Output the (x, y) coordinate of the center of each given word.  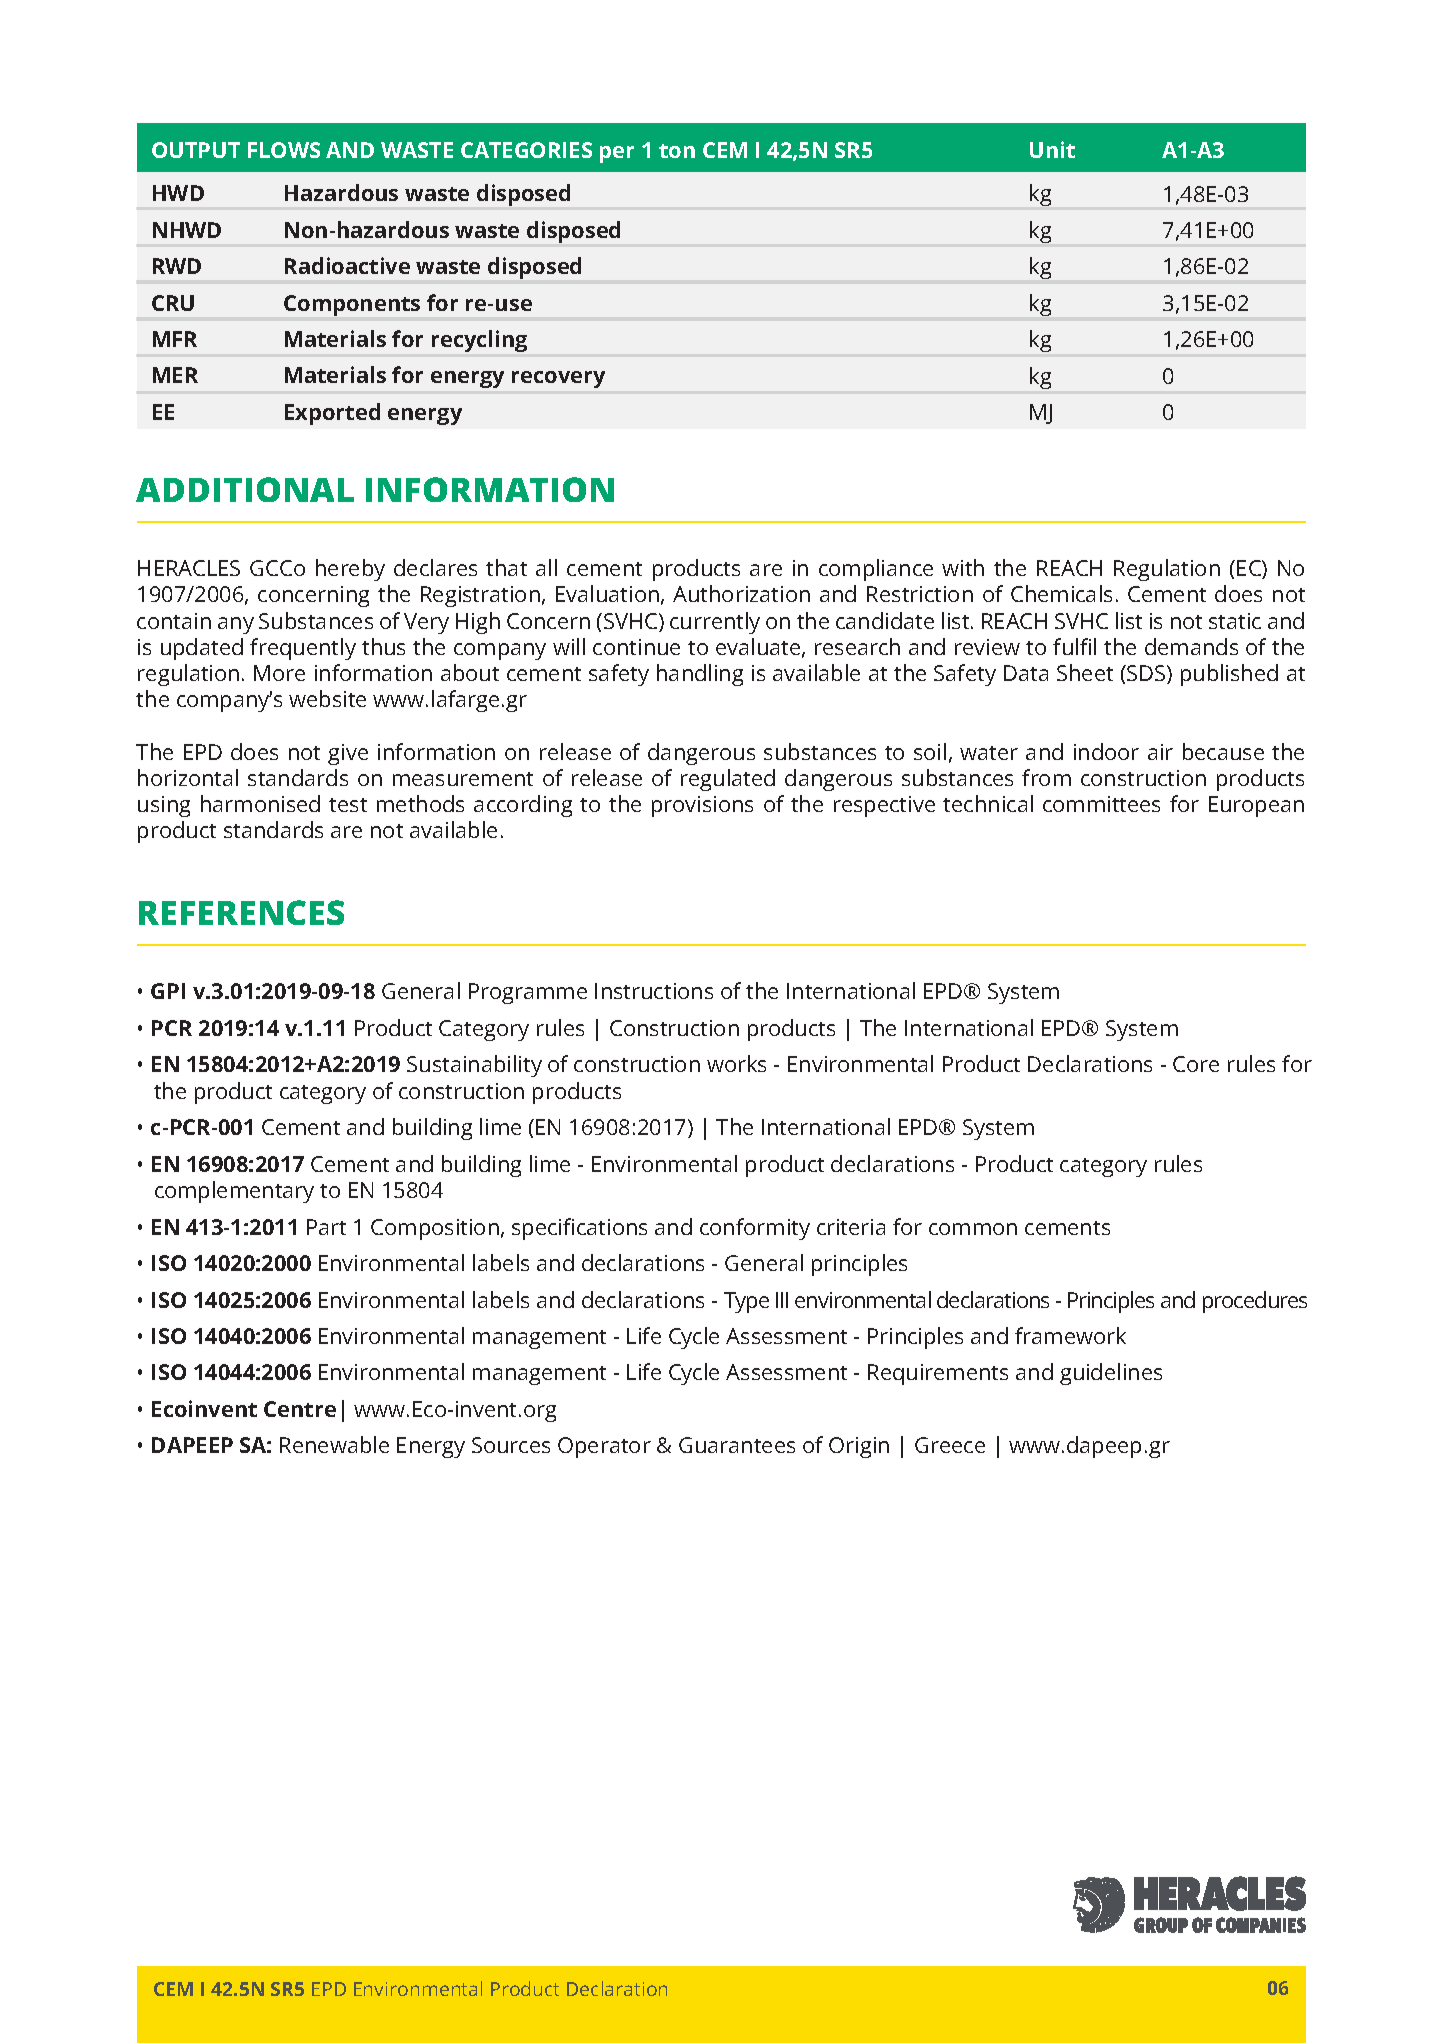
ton (677, 151)
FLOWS (284, 150)
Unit (1052, 149)
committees (1101, 804)
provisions (702, 806)
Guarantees (737, 1445)
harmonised (260, 803)
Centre (300, 1409)
